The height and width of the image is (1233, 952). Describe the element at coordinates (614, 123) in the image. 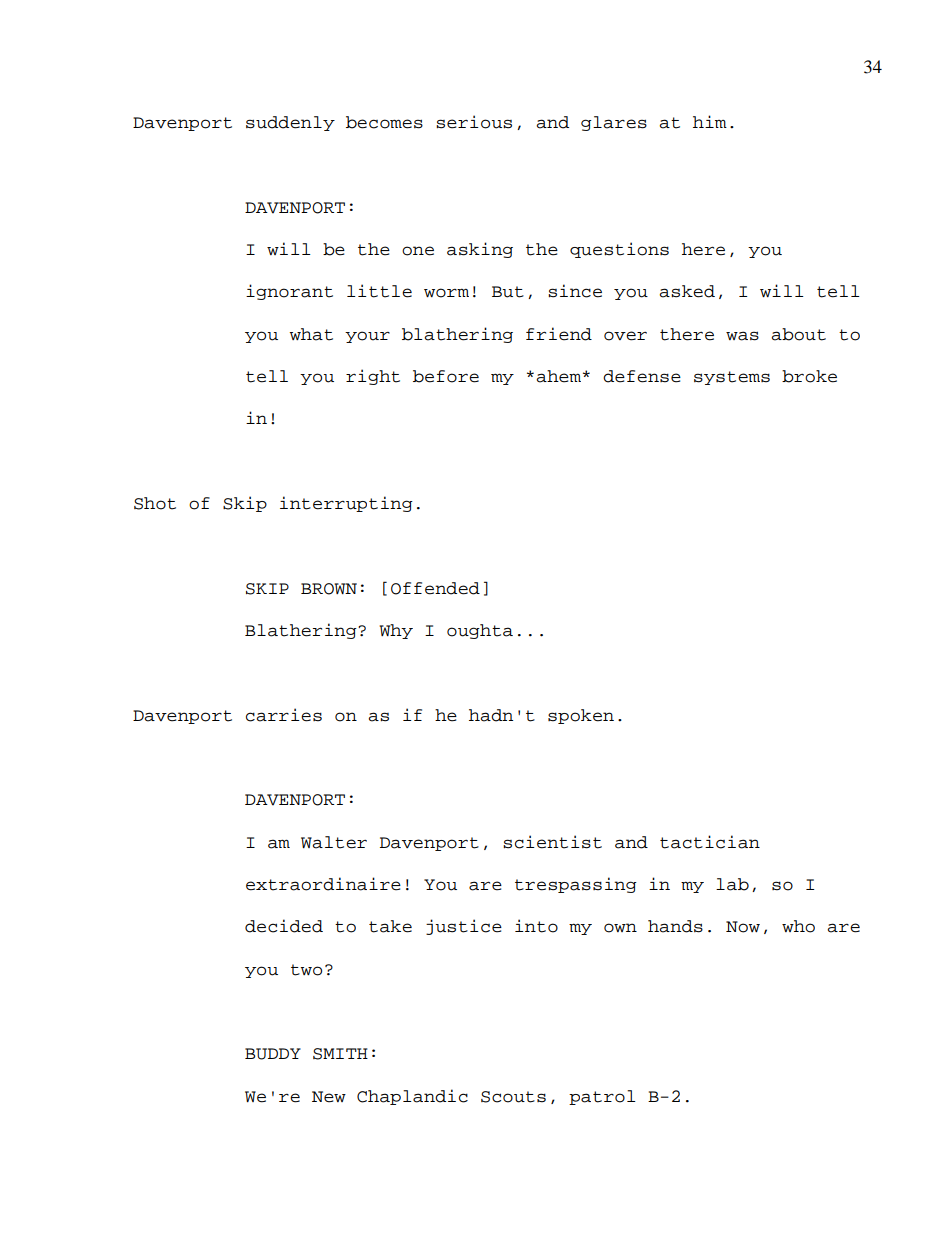

I see `glares` at that location.
